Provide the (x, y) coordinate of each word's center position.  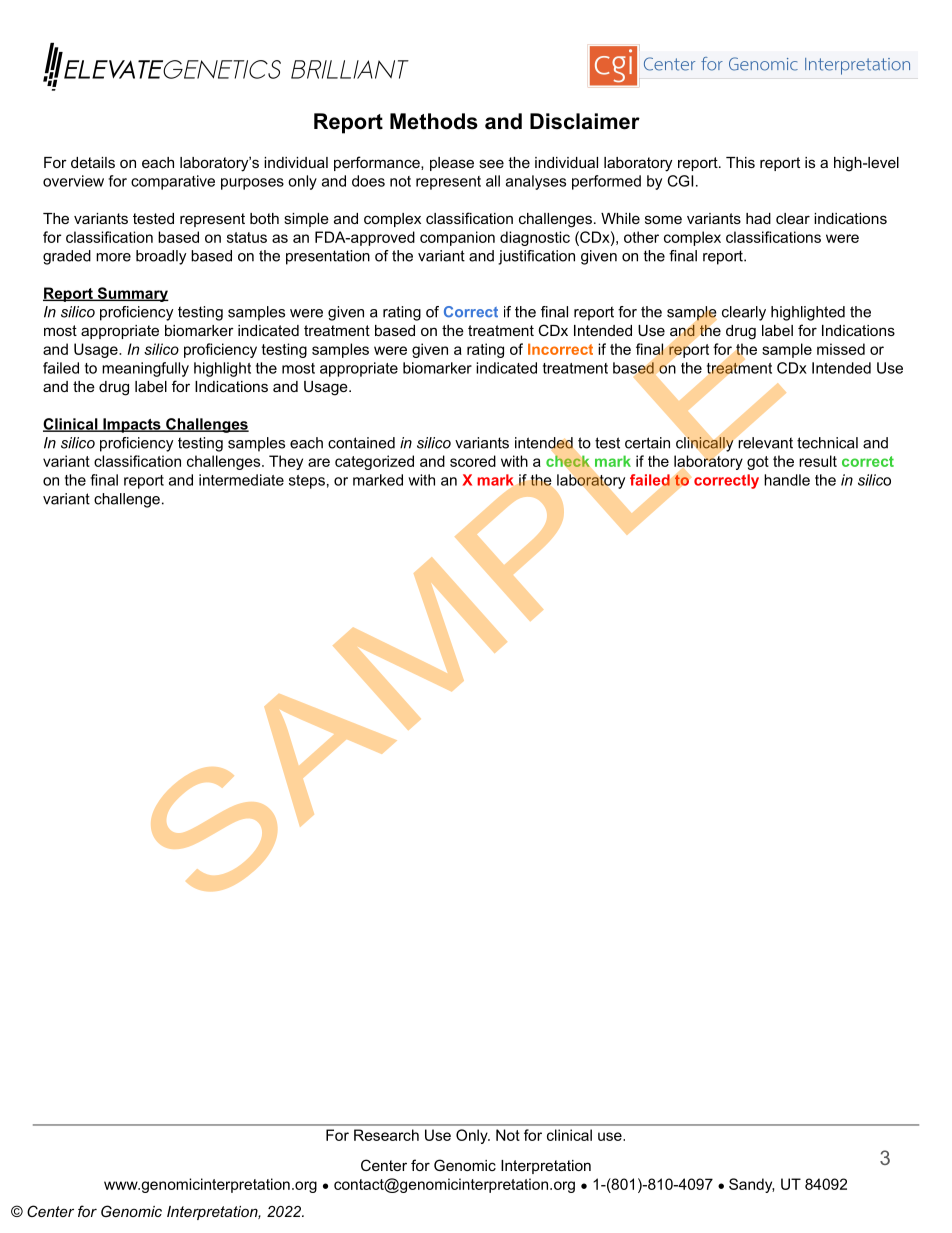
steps (307, 482)
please (452, 164)
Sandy (751, 1185)
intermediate (241, 480)
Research (386, 1135)
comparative (173, 182)
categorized (374, 462)
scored (473, 461)
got (758, 463)
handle (787, 480)
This (740, 162)
